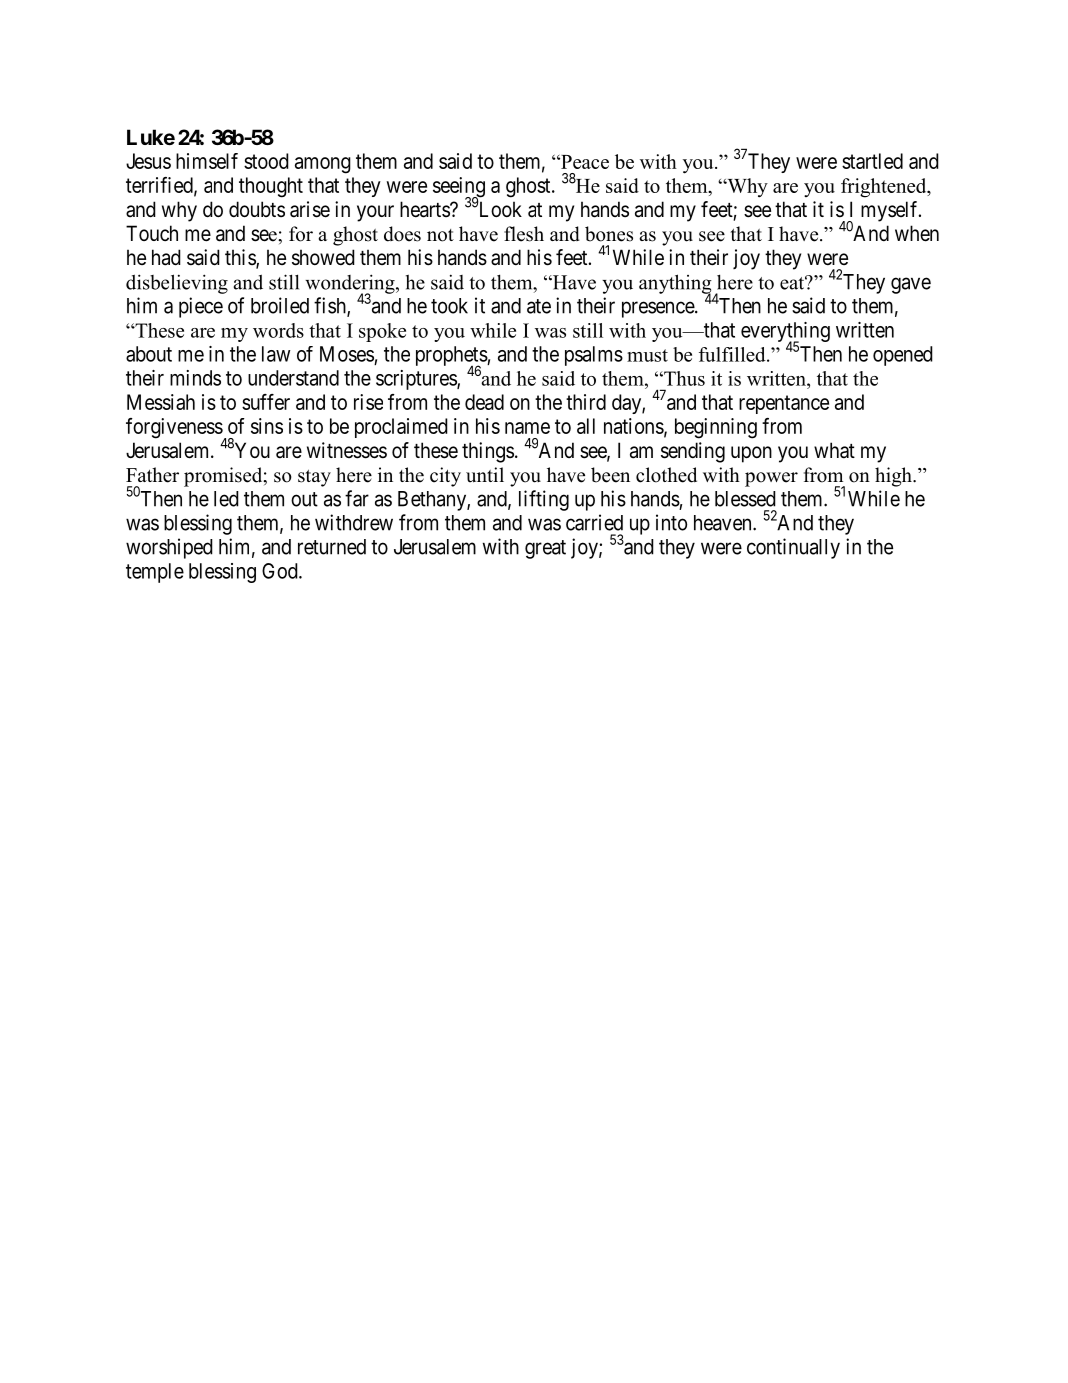  What do you see at coordinates (903, 356) in the screenshot?
I see `opened` at bounding box center [903, 356].
